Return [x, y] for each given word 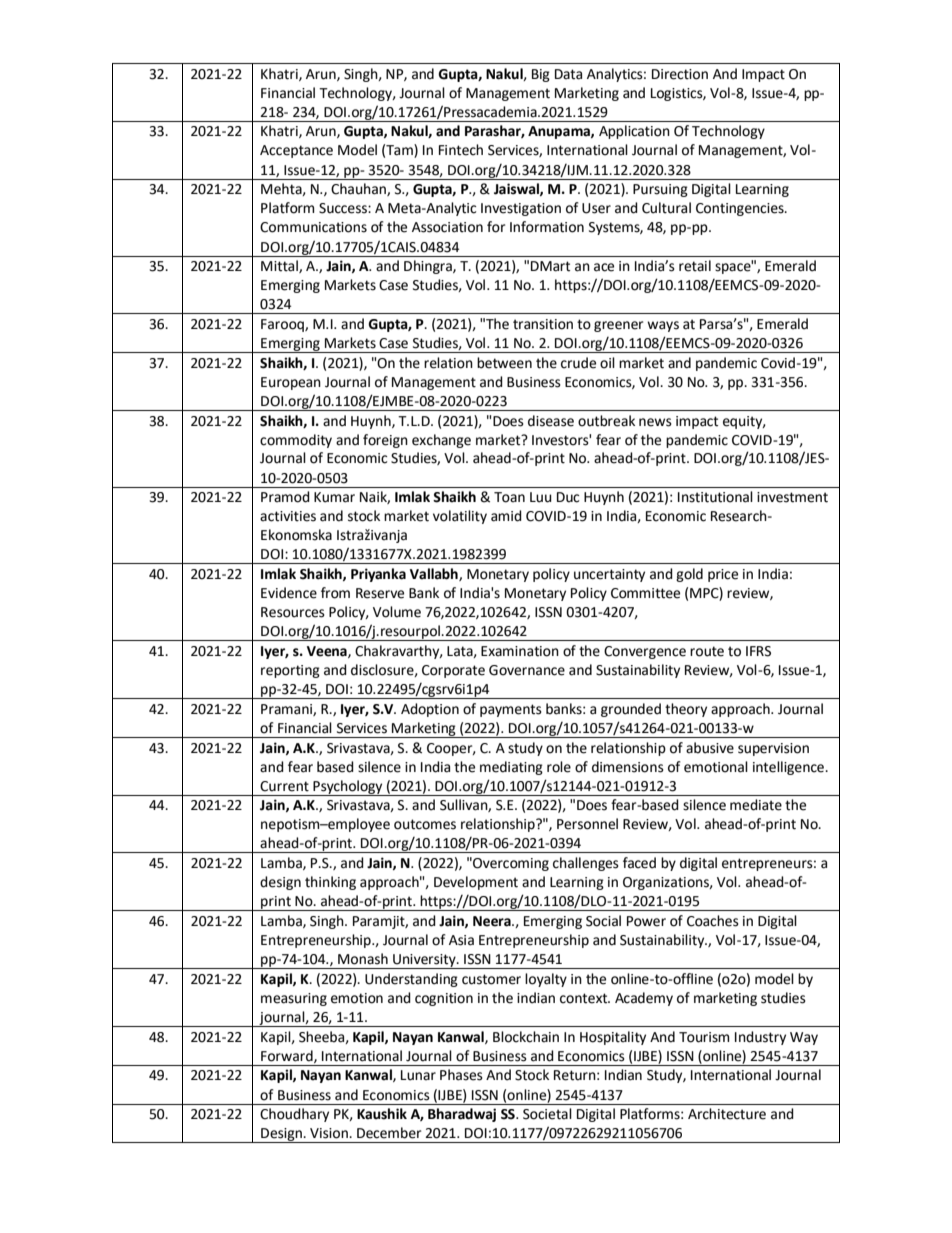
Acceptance [296, 151]
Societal [547, 1114]
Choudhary [294, 1115]
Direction [680, 74]
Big [541, 75]
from [335, 593]
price [723, 575]
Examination [520, 651]
